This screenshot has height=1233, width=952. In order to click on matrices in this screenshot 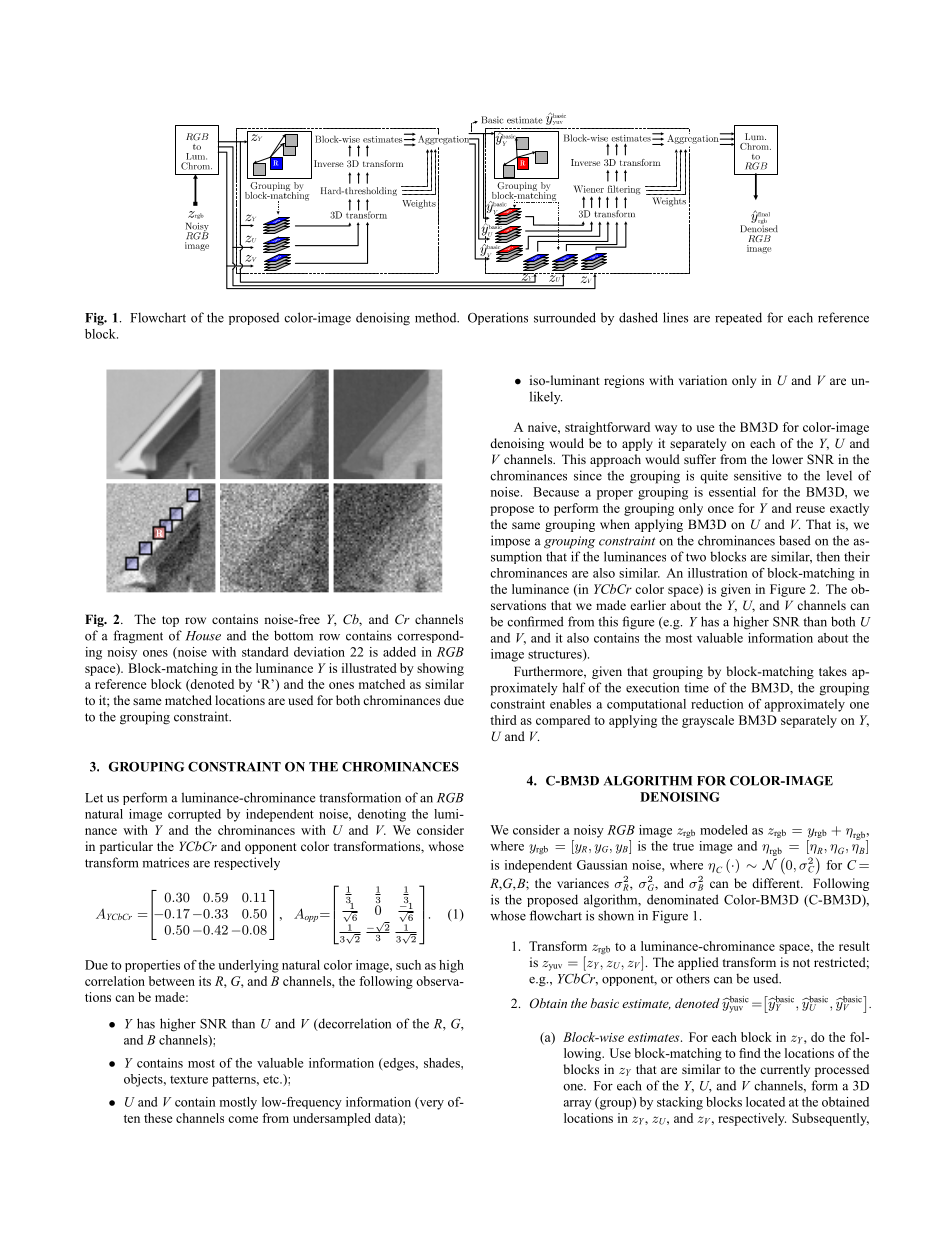, I will do `click(165, 863)`.
